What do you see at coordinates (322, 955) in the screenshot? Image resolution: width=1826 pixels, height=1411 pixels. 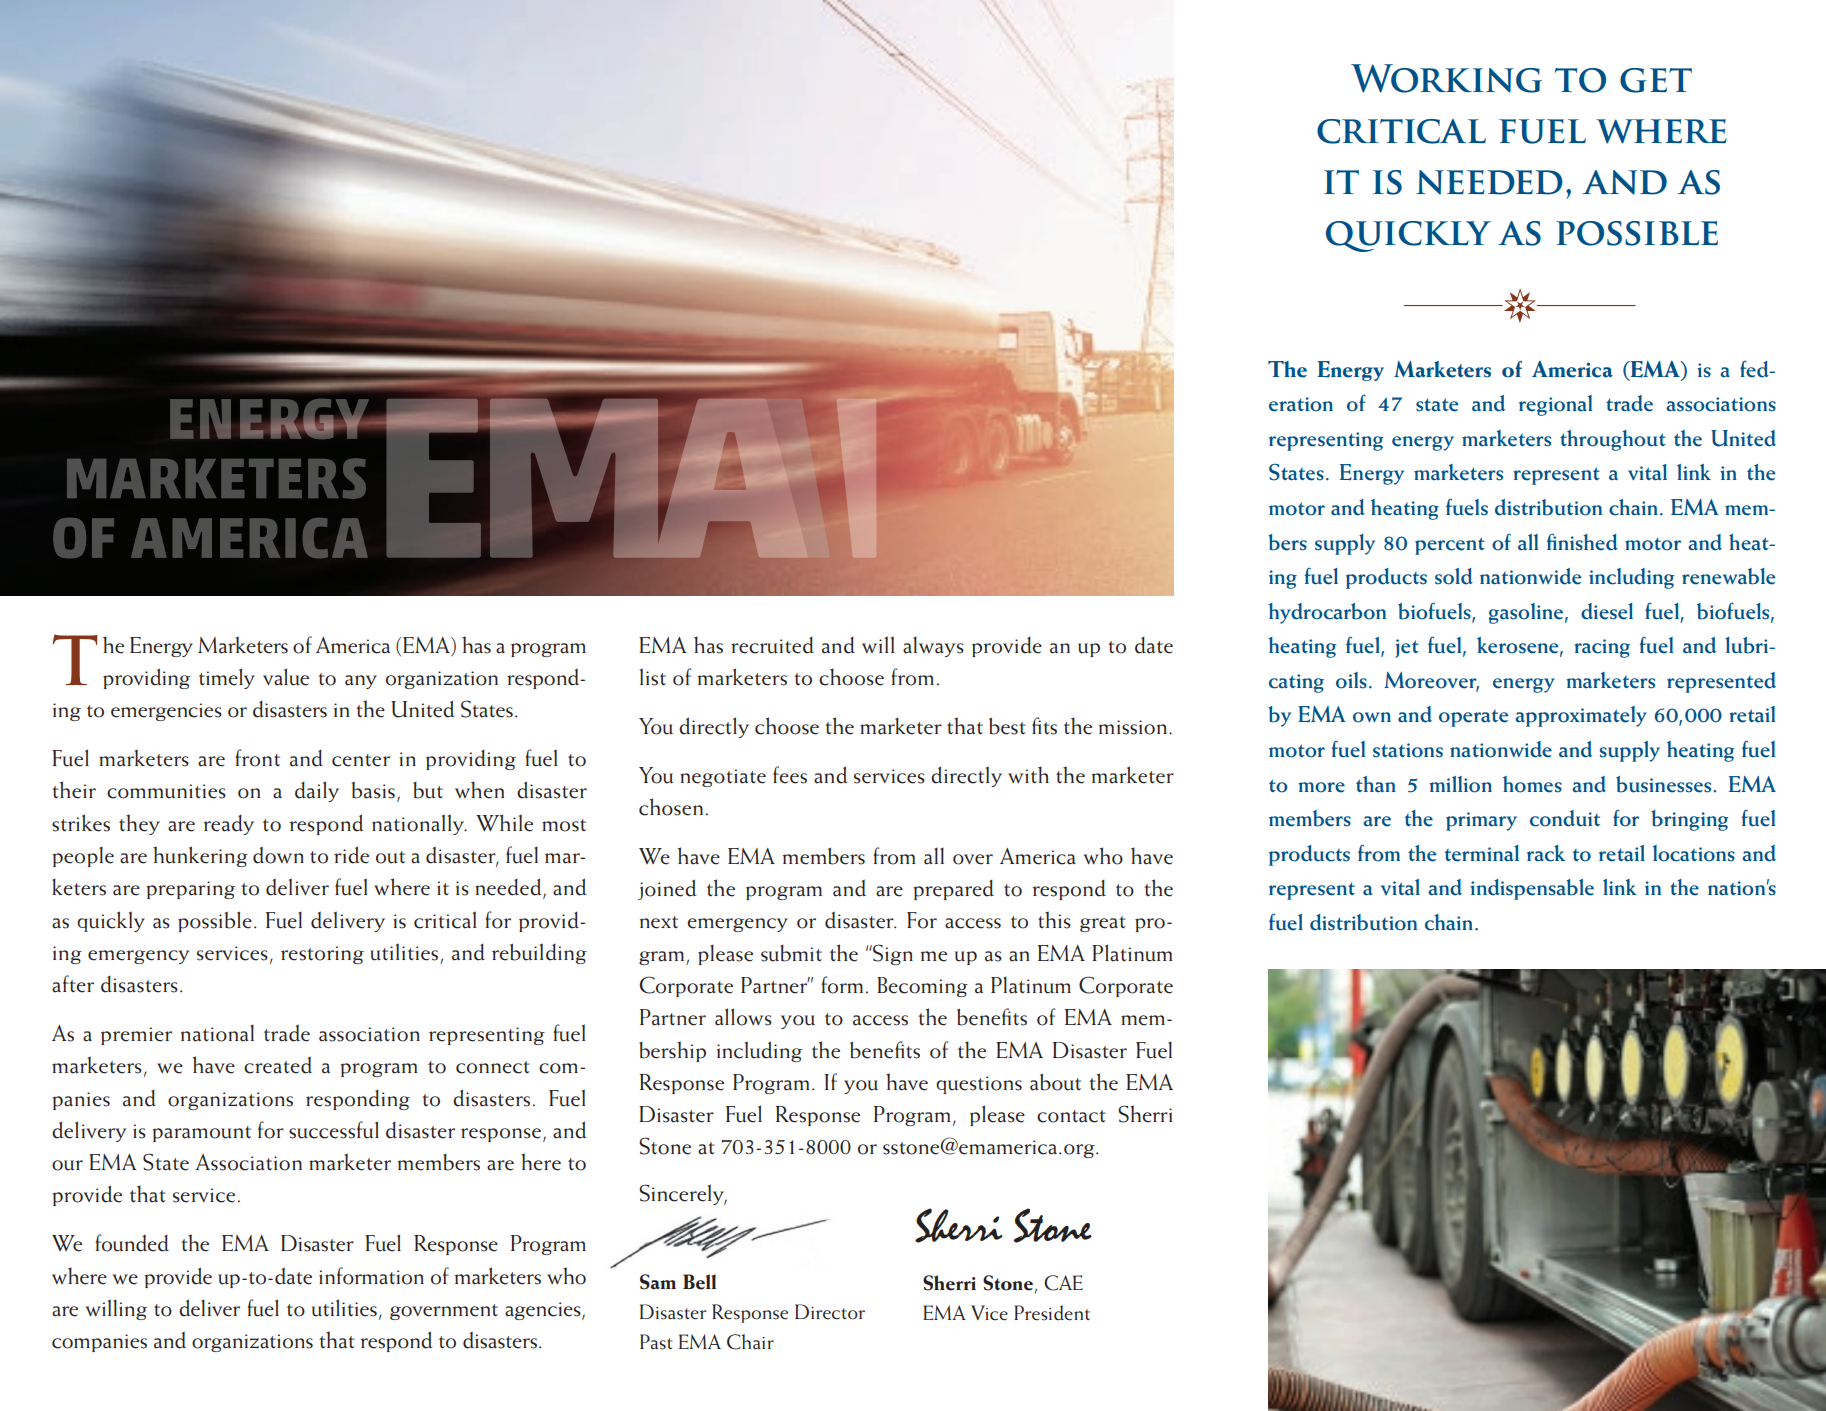 I see `restoring` at bounding box center [322, 955].
